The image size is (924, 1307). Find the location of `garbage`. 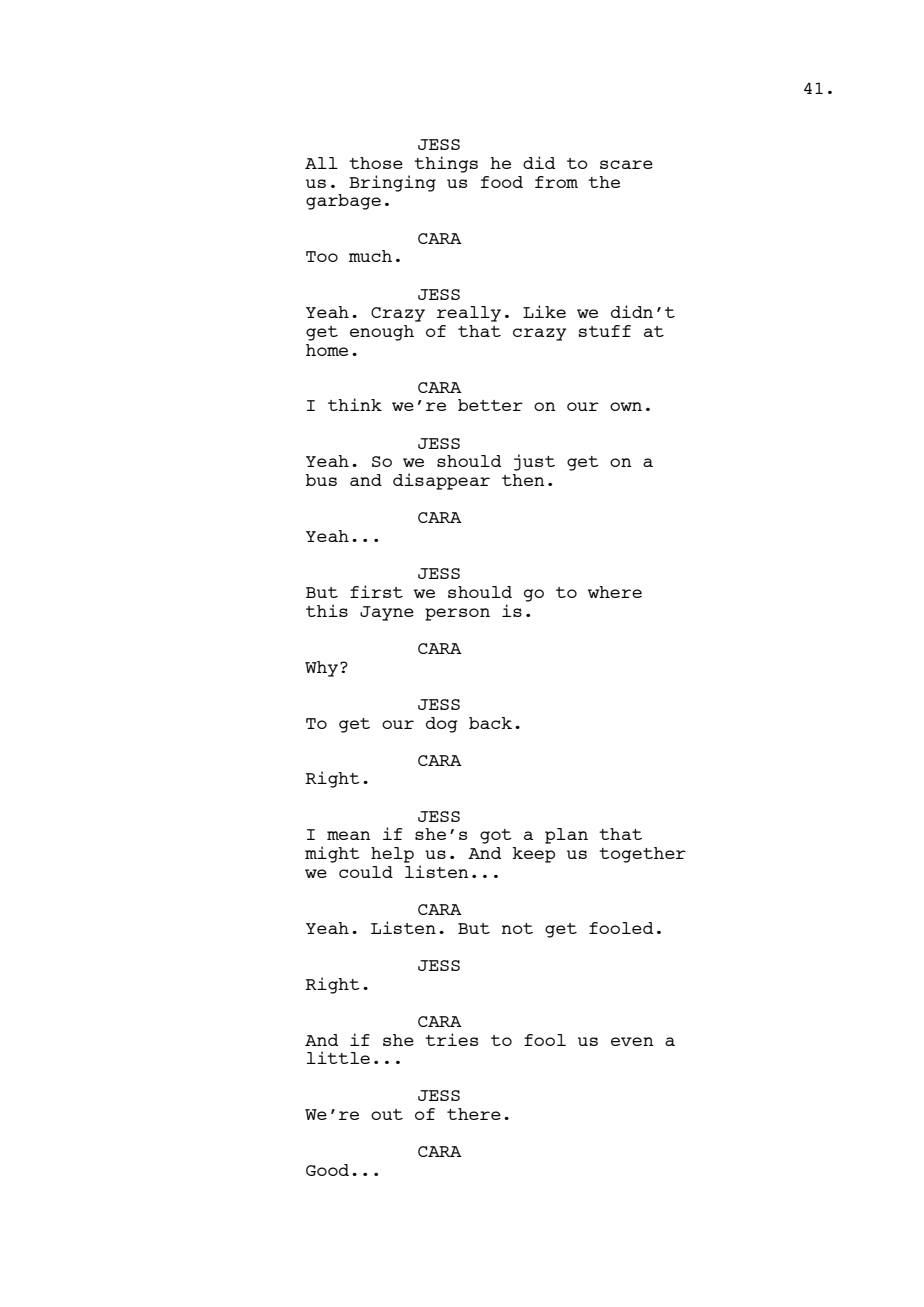

garbage is located at coordinates (343, 202).
